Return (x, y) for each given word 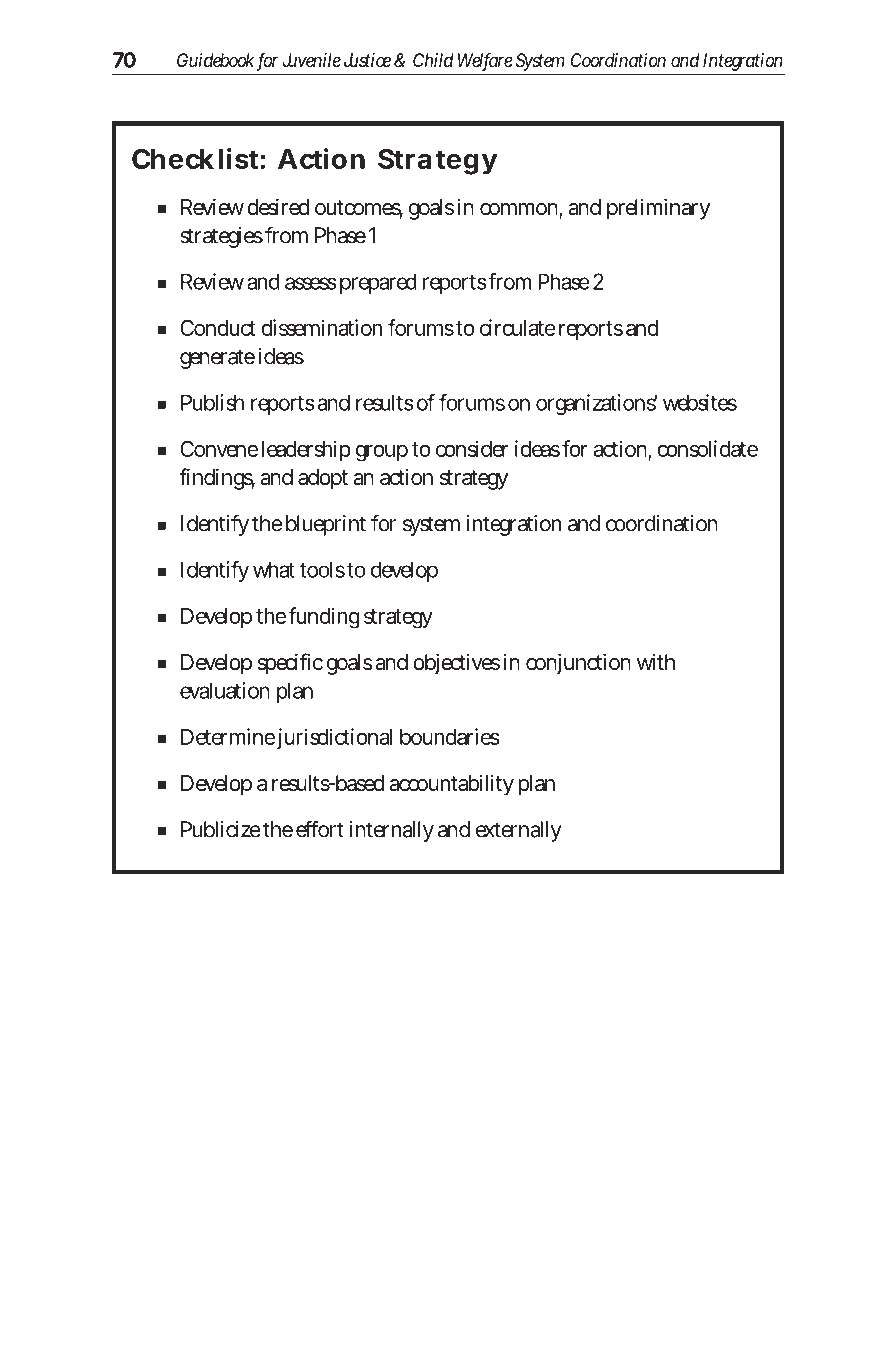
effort (320, 829)
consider (472, 448)
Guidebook (215, 60)
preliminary (659, 209)
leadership (306, 450)
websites (700, 402)
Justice (367, 60)
